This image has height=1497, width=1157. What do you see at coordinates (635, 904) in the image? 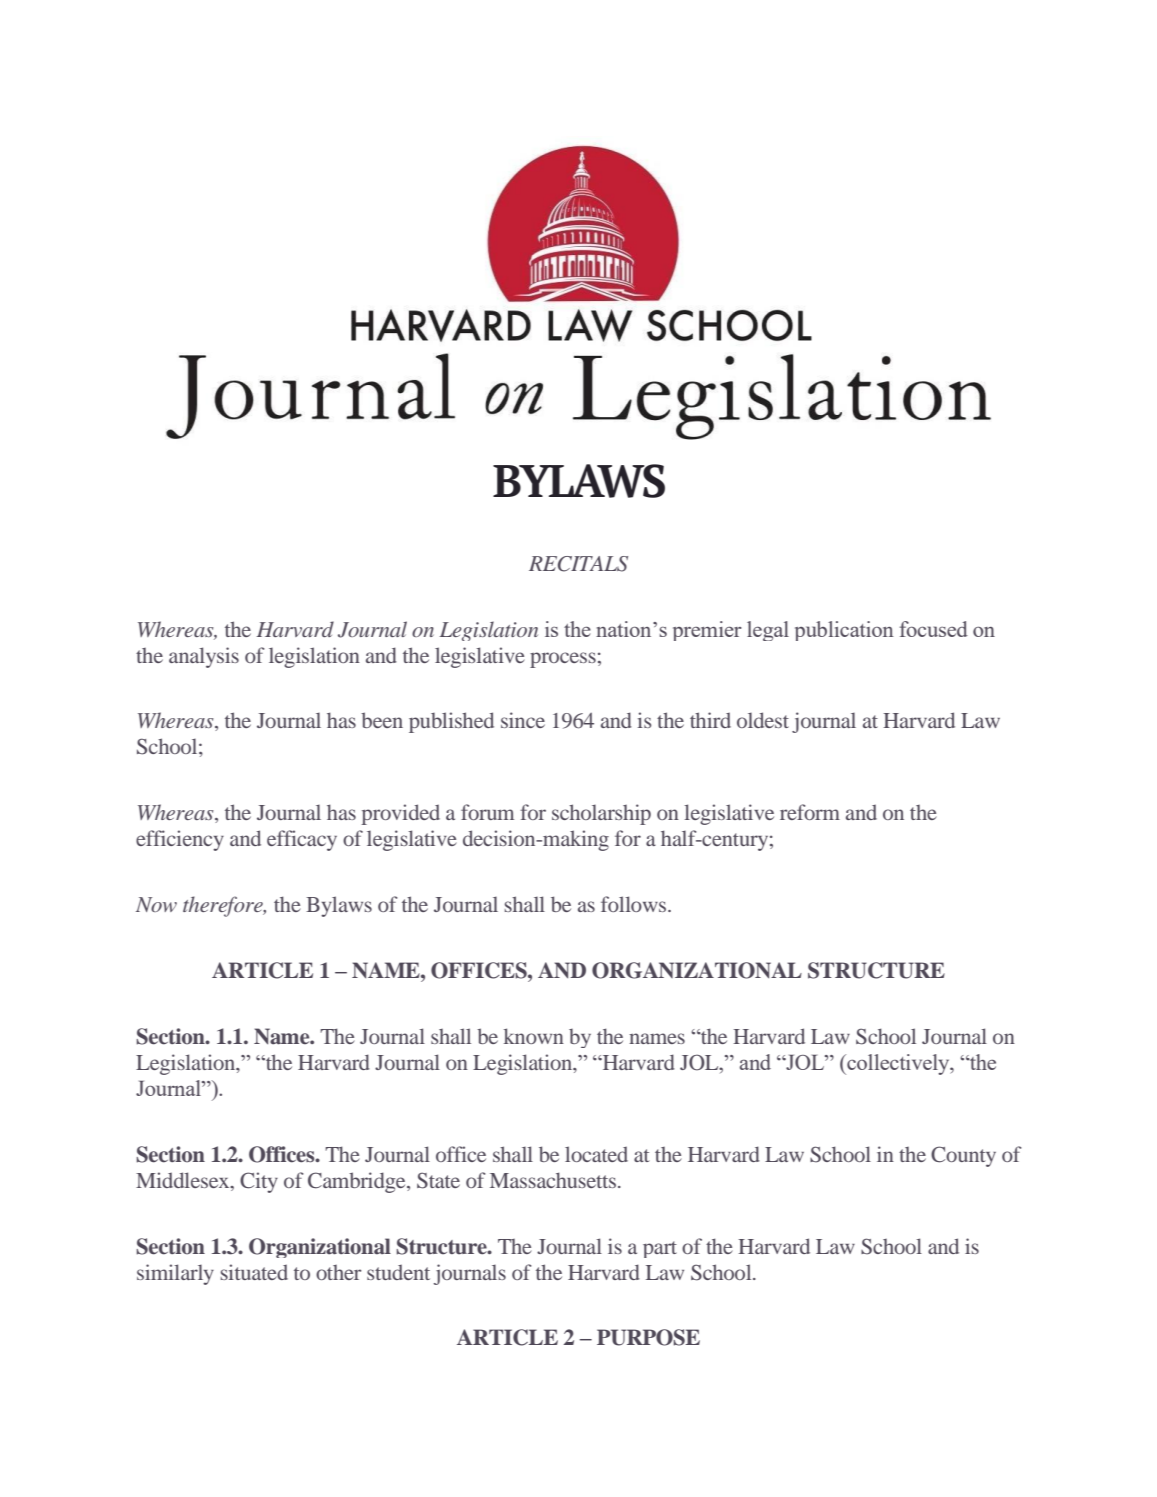
I see `follows` at bounding box center [635, 904].
